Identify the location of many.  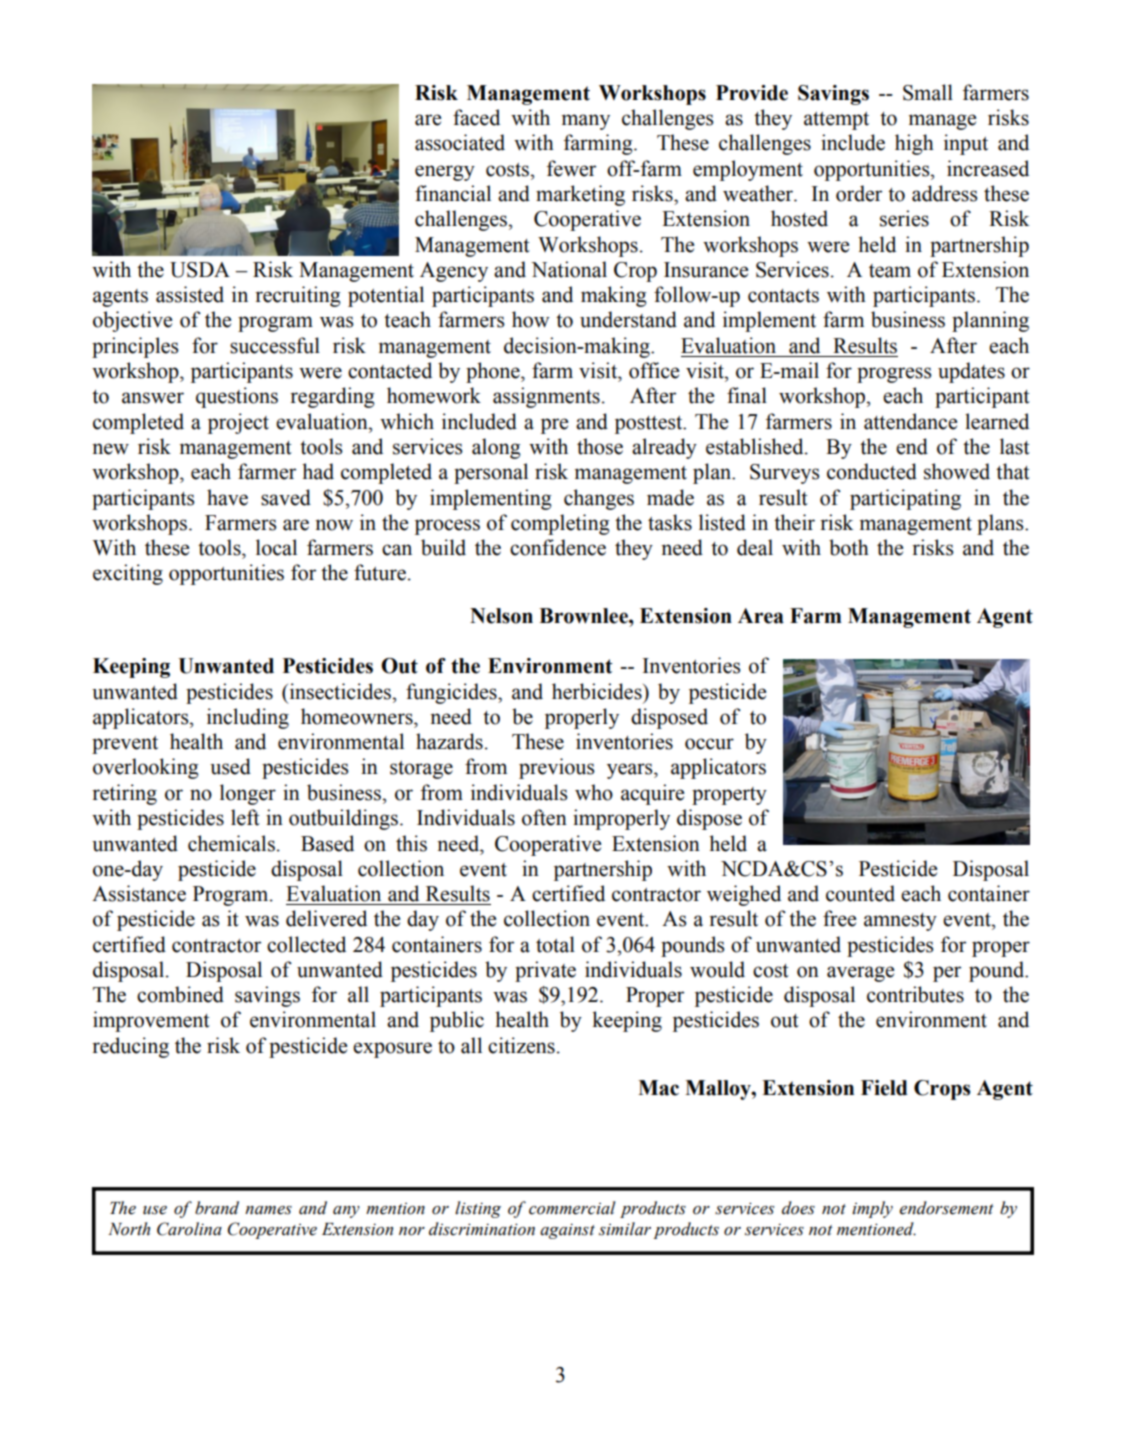
(586, 122).
